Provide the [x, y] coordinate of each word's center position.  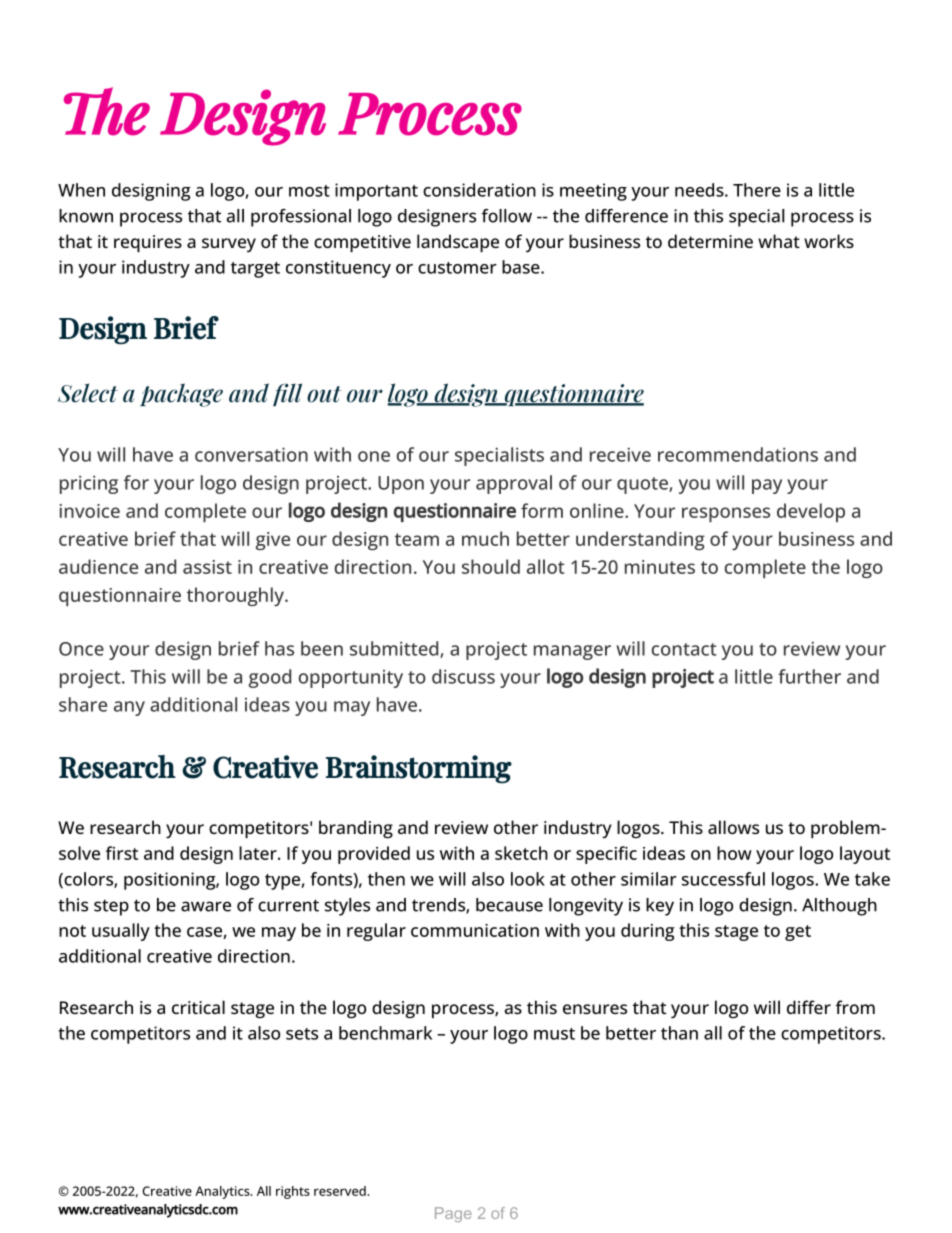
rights [293, 1192]
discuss [463, 676]
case [205, 933]
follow [507, 216]
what [779, 241]
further [809, 676]
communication [475, 930]
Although [839, 907]
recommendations [738, 454]
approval [514, 484]
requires [148, 243]
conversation [251, 454]
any [129, 708]
